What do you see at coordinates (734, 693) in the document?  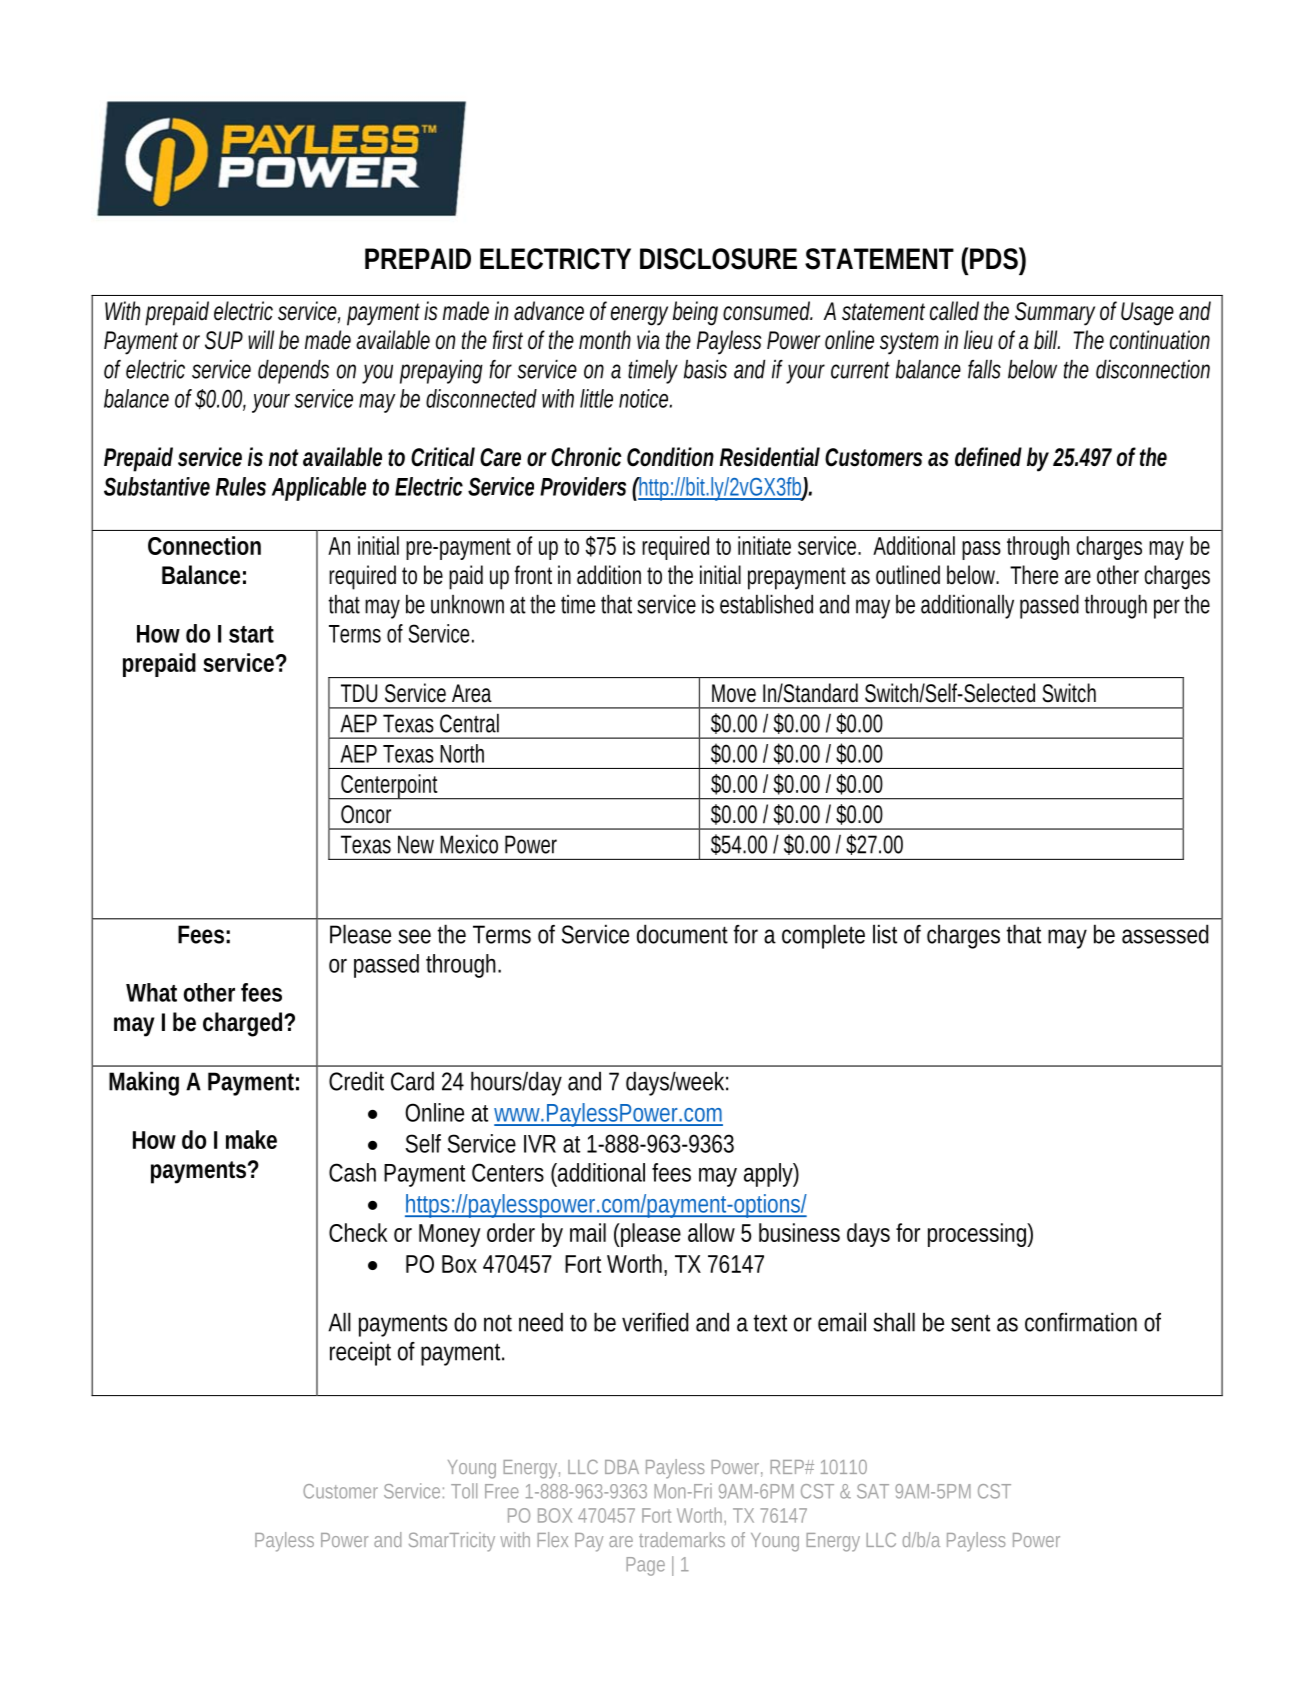 I see `Move` at bounding box center [734, 693].
